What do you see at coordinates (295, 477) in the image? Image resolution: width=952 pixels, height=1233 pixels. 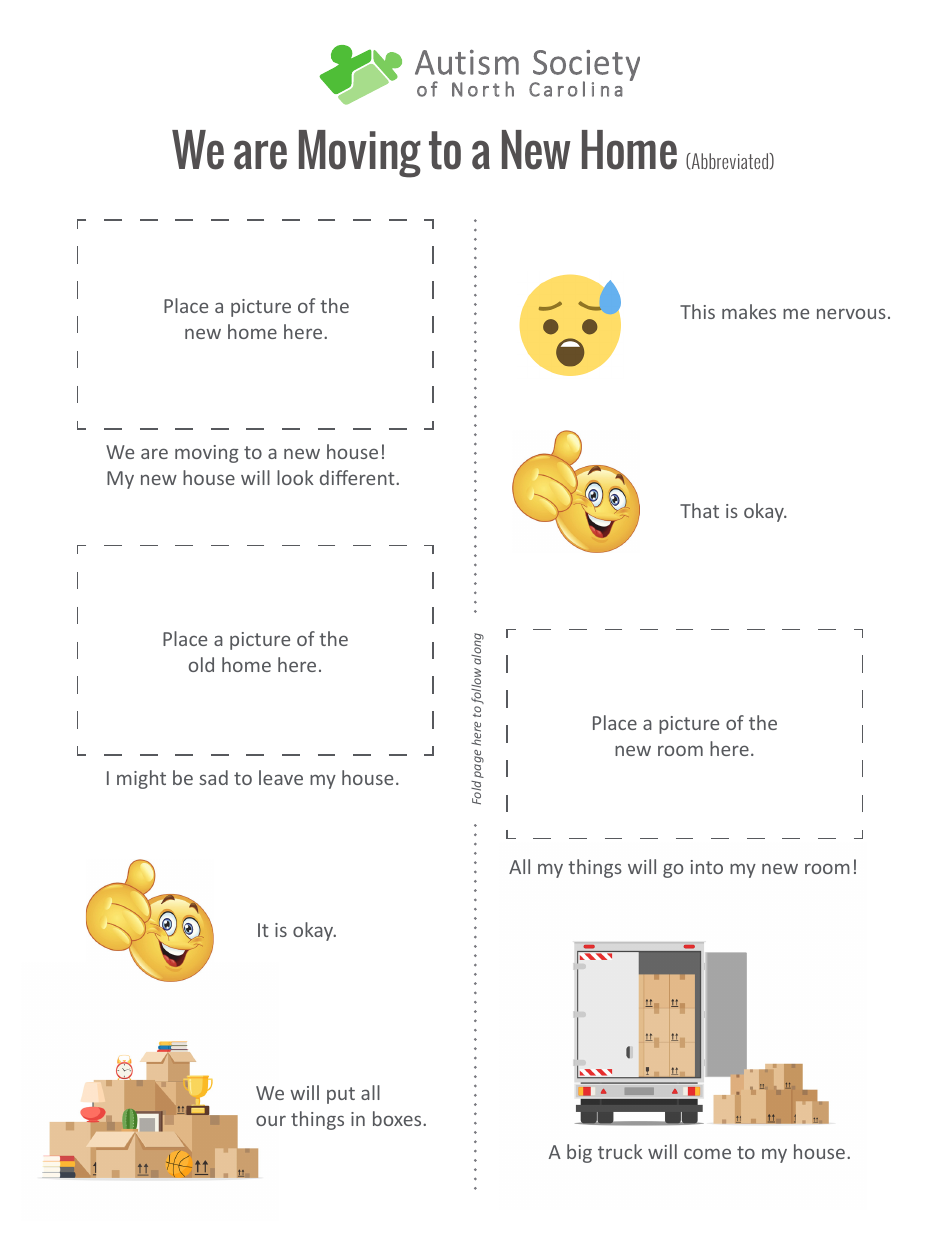 I see `look` at bounding box center [295, 477].
